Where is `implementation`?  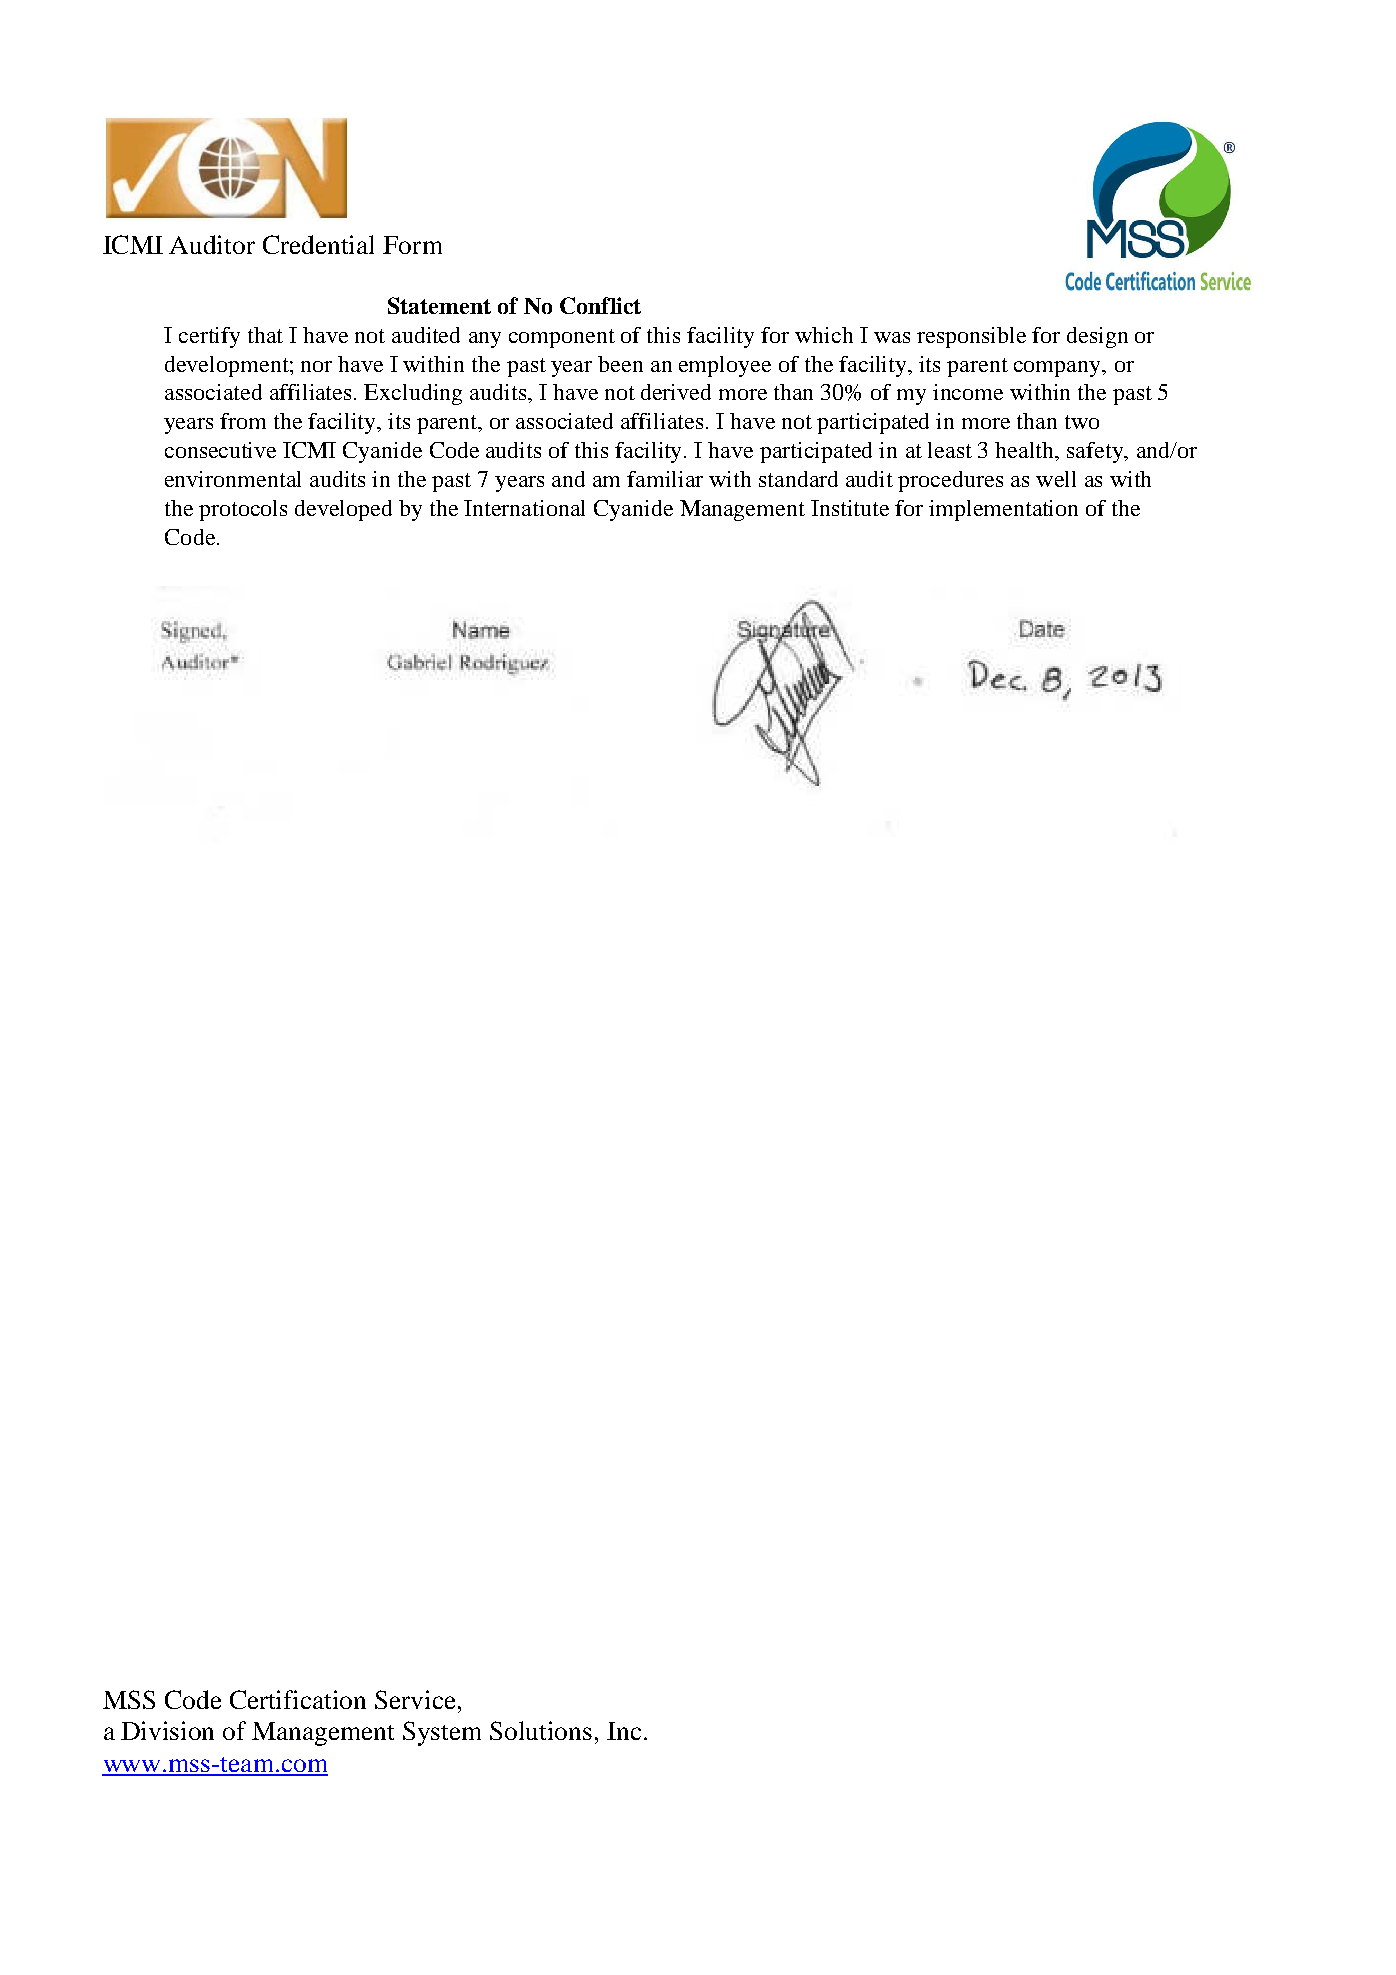
implementation is located at coordinates (1003, 510).
